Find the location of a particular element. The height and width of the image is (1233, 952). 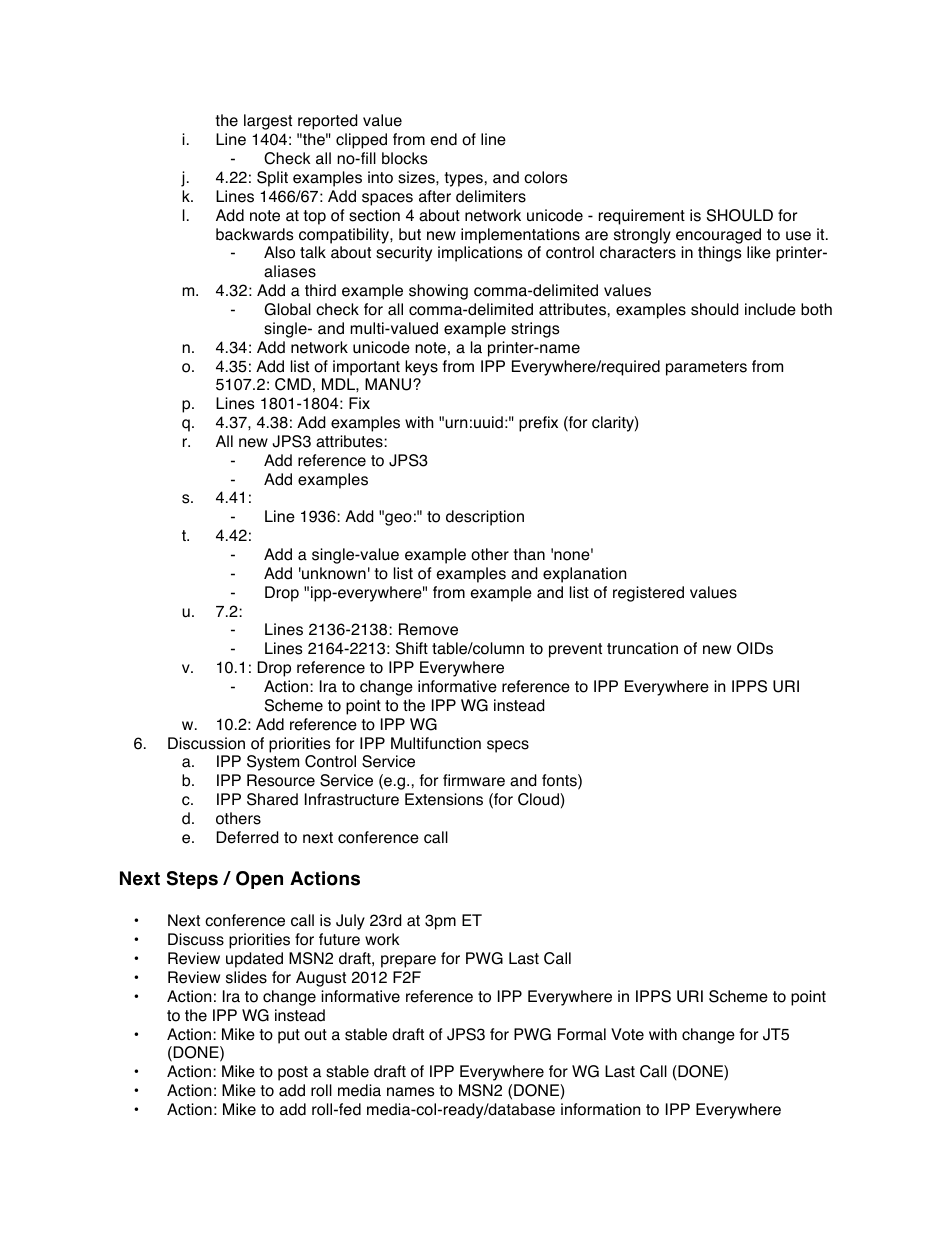

Deferred is located at coordinates (247, 837).
